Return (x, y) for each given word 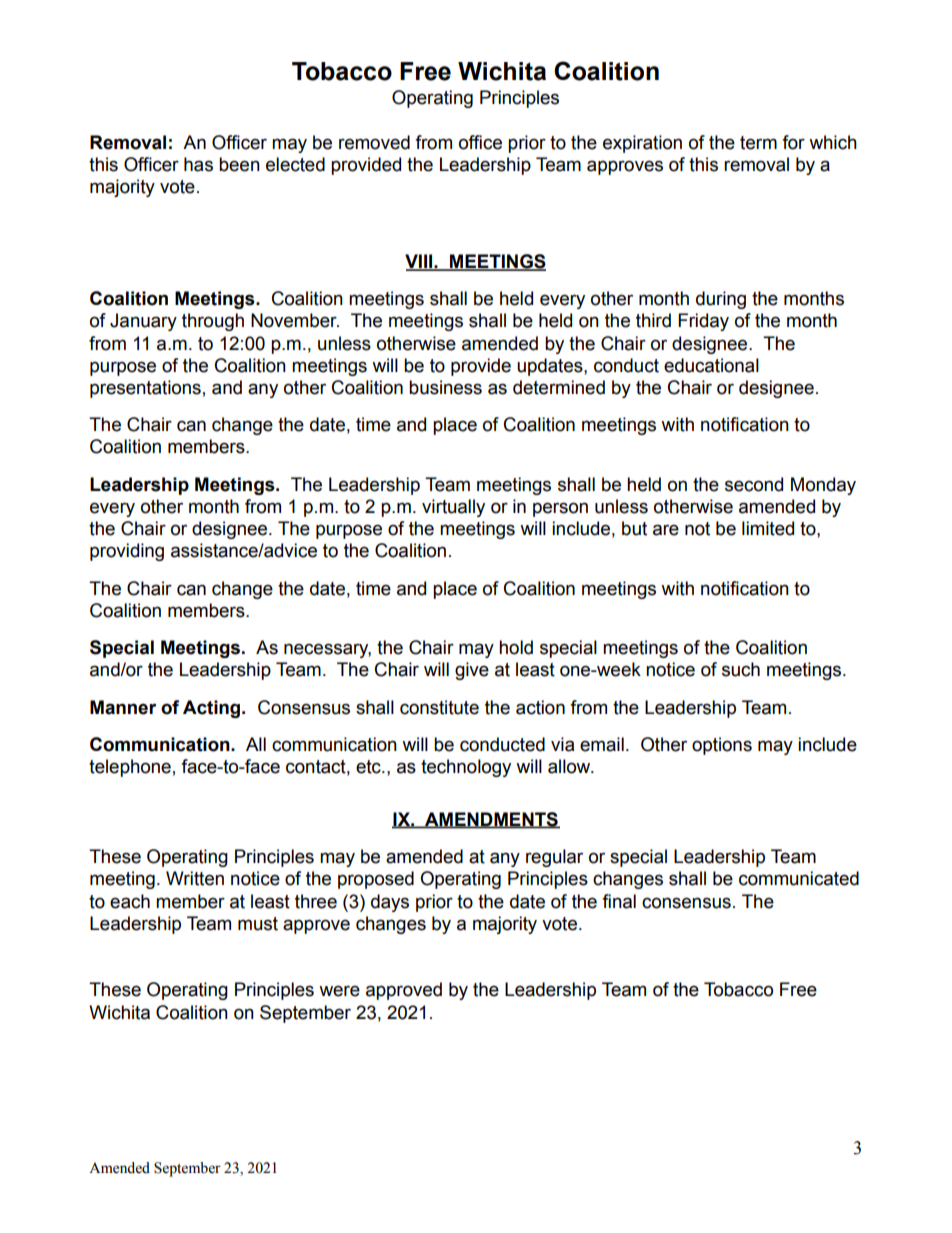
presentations (145, 389)
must (258, 924)
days (390, 903)
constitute (439, 707)
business (445, 387)
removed (374, 142)
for (793, 142)
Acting (213, 709)
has (198, 164)
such (741, 669)
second (754, 484)
